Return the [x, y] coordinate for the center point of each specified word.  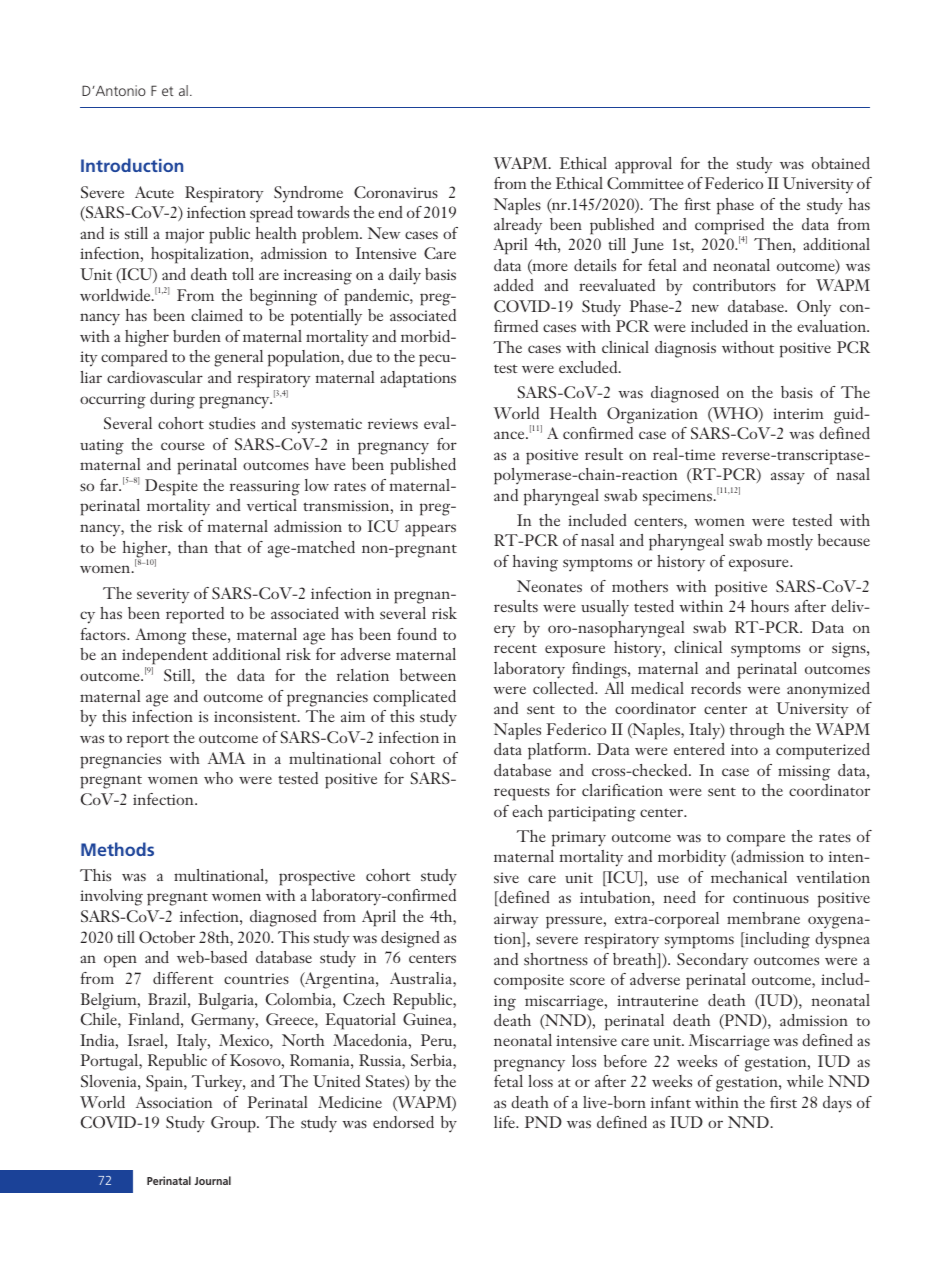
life [505, 1122]
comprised [729, 227]
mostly [790, 542]
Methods [117, 849]
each [527, 811]
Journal [212, 1180]
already [518, 226]
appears [430, 530]
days [837, 1104]
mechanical [749, 877]
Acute [154, 192]
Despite [171, 487]
